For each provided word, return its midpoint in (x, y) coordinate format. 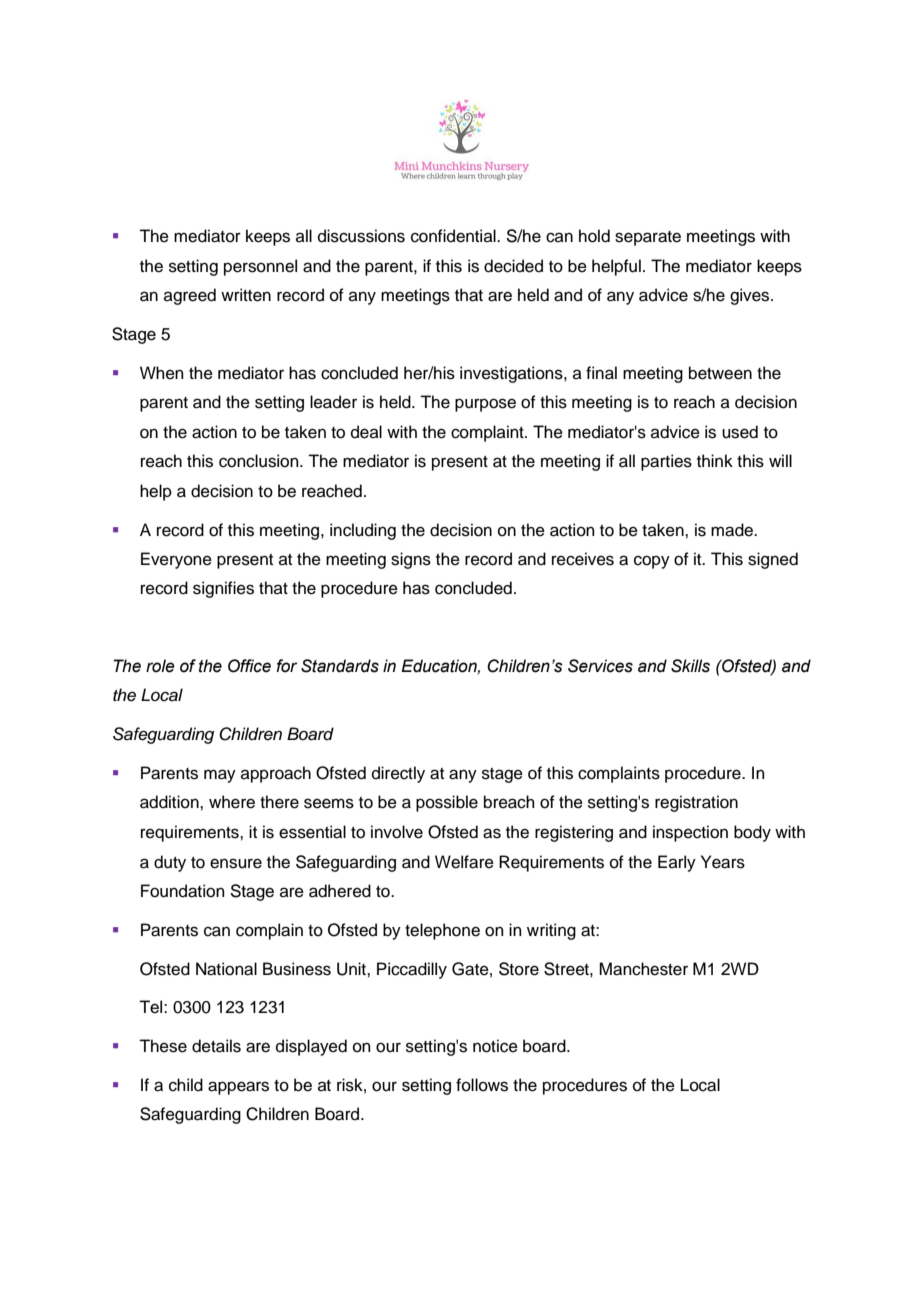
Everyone (176, 560)
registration (696, 803)
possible (447, 803)
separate (648, 238)
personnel (260, 267)
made (733, 530)
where (232, 802)
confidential (454, 236)
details (216, 1046)
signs (411, 560)
